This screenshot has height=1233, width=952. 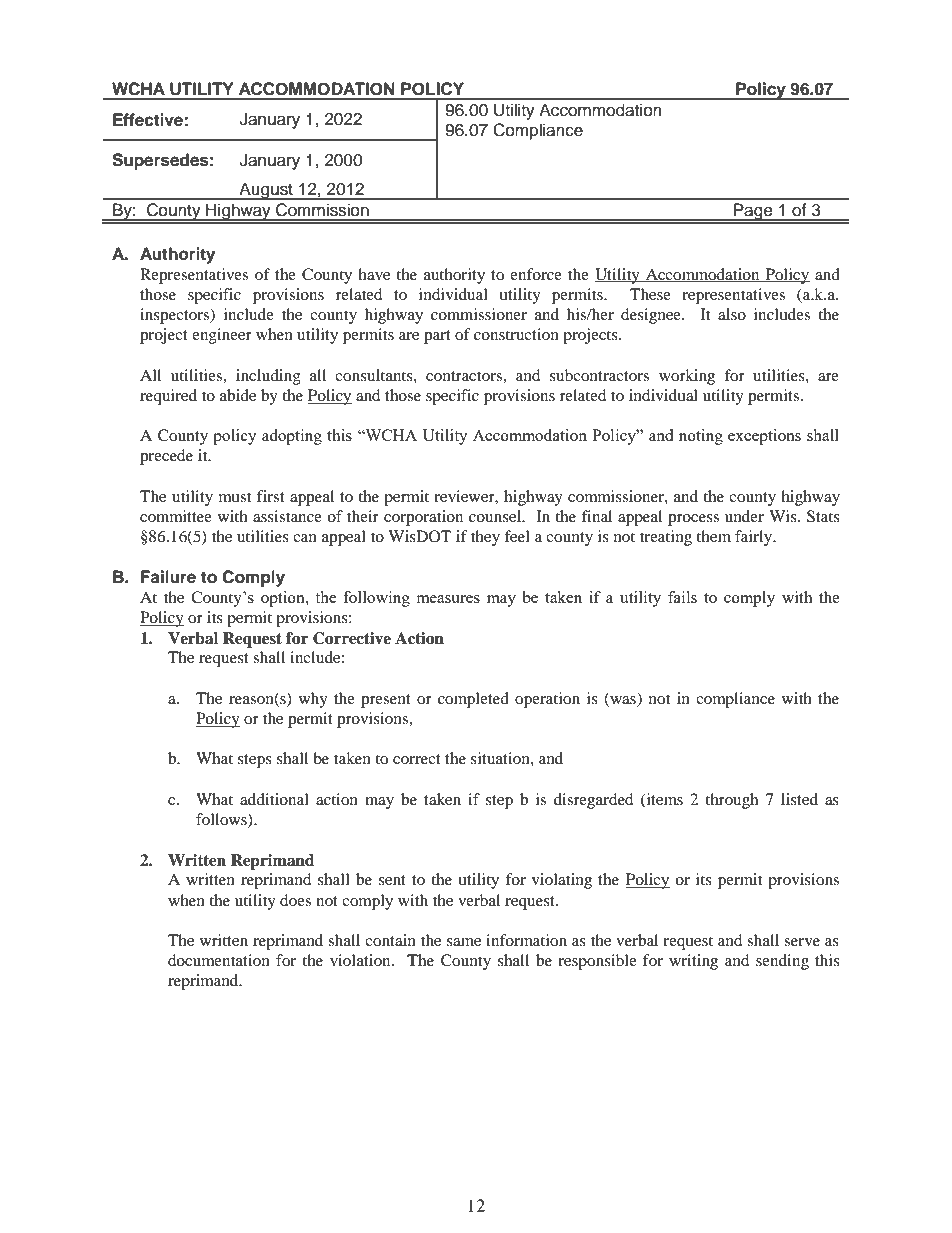 I want to click on fairly, so click(x=755, y=538).
